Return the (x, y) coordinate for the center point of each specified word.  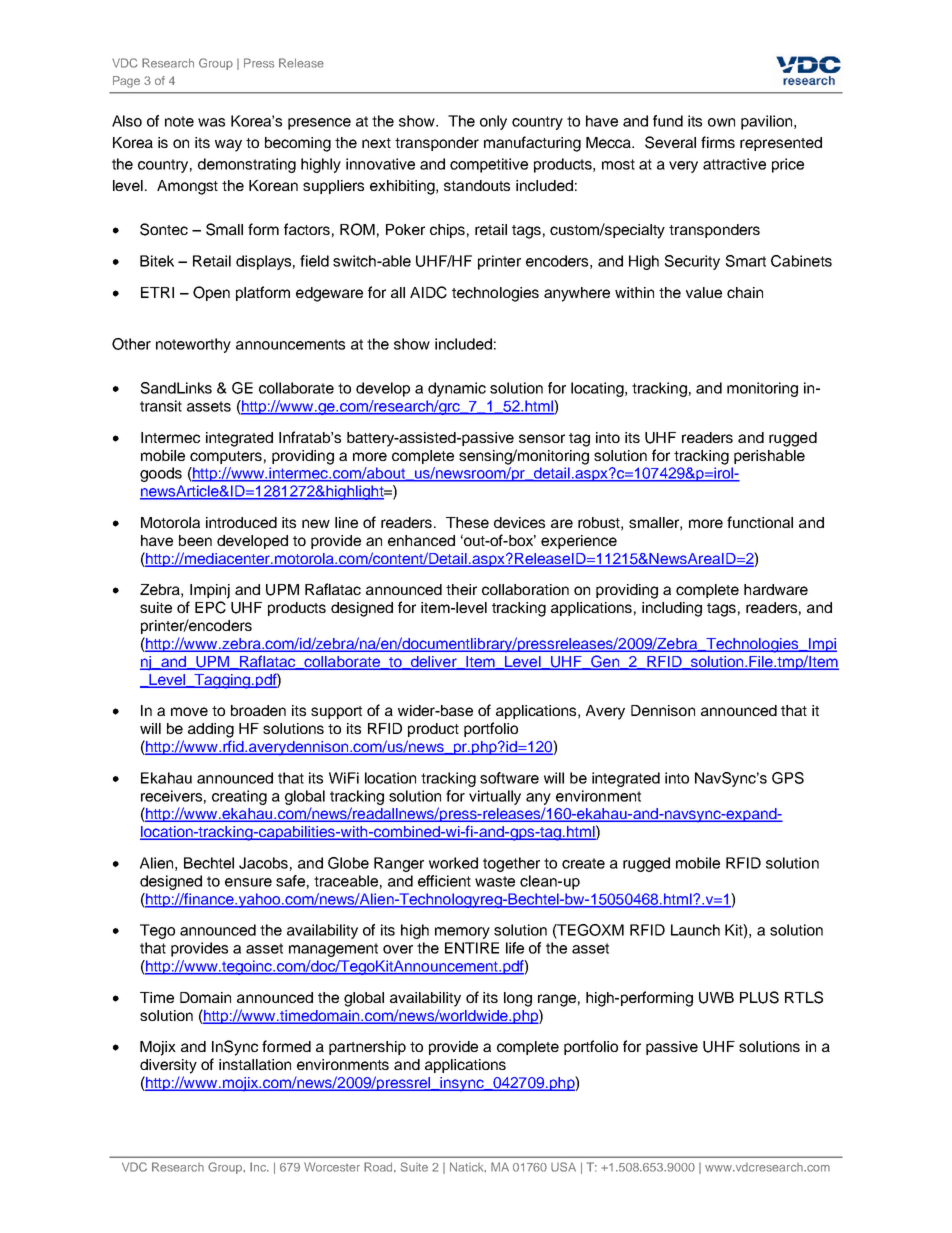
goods (161, 474)
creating (239, 797)
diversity (168, 1066)
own (721, 122)
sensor (542, 438)
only (493, 122)
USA (563, 1167)
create (583, 863)
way (228, 145)
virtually (495, 797)
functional (760, 522)
